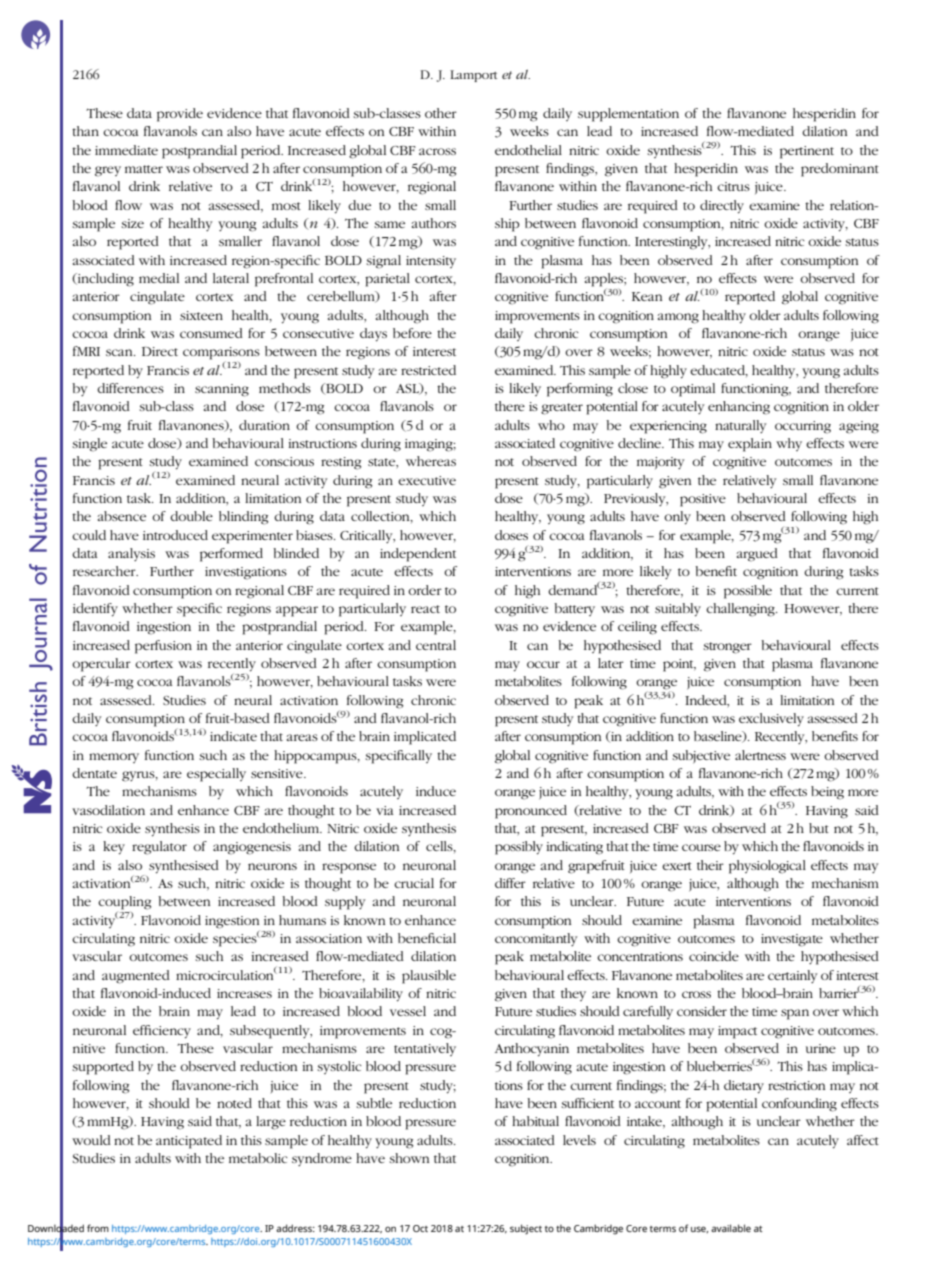  What do you see at coordinates (159, 848) in the document?
I see `regulator` at bounding box center [159, 848].
